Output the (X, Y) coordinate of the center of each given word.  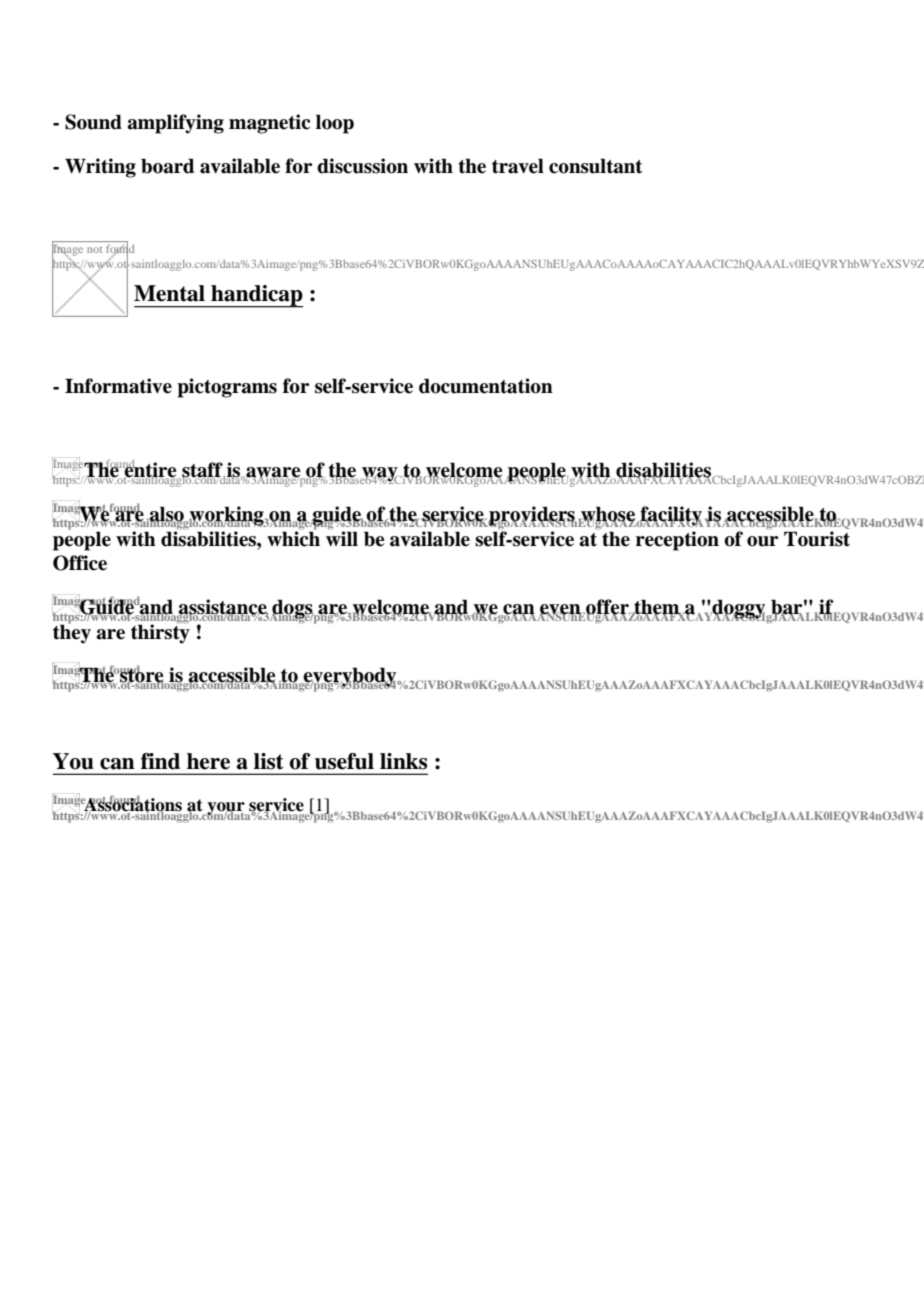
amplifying (175, 124)
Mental (169, 293)
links (403, 761)
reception (677, 541)
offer (607, 608)
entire (150, 470)
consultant (595, 166)
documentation (486, 386)
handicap (256, 296)
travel (518, 166)
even (561, 610)
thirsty (160, 633)
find (160, 761)
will (342, 537)
